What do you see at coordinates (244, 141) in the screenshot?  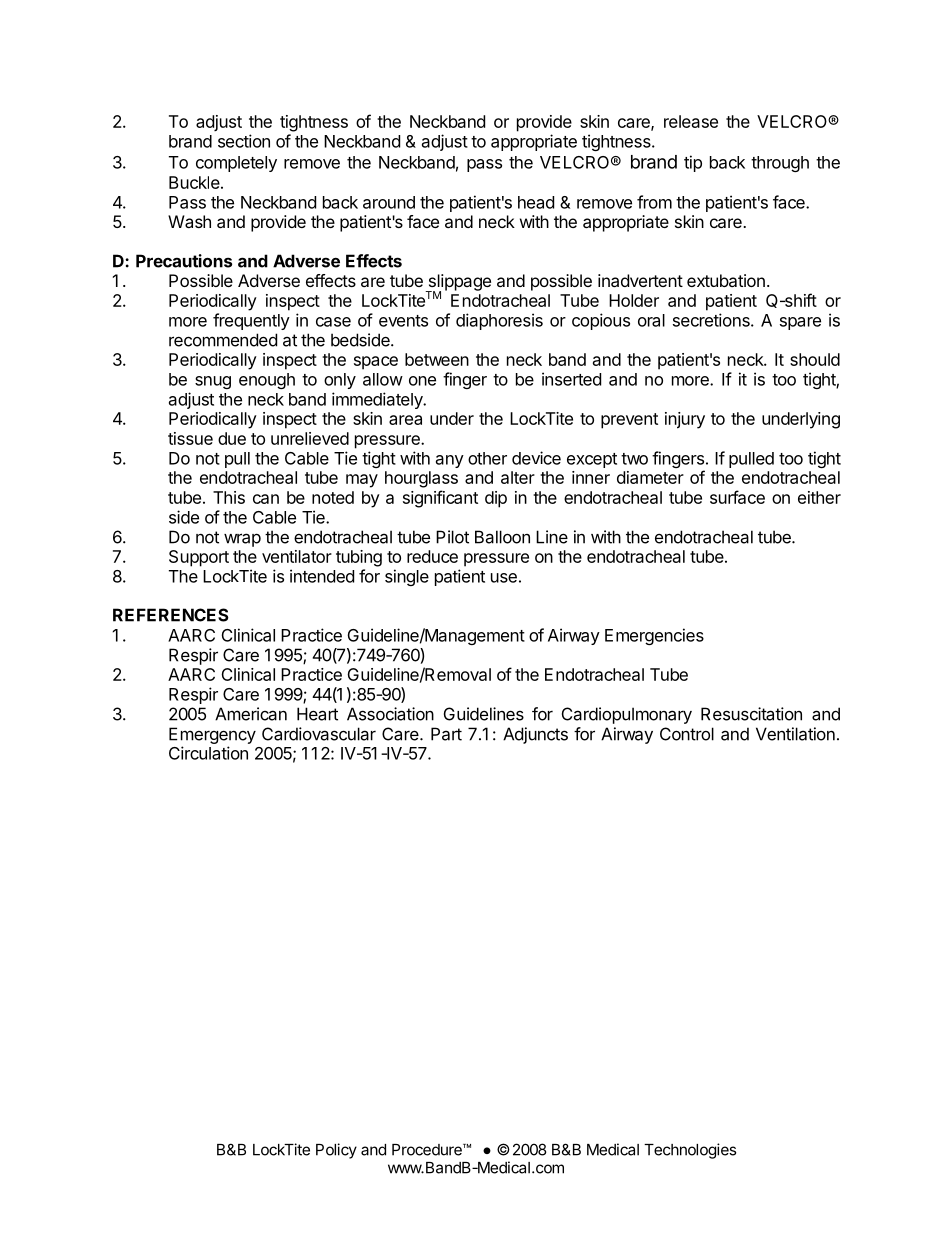 I see `section` at bounding box center [244, 141].
